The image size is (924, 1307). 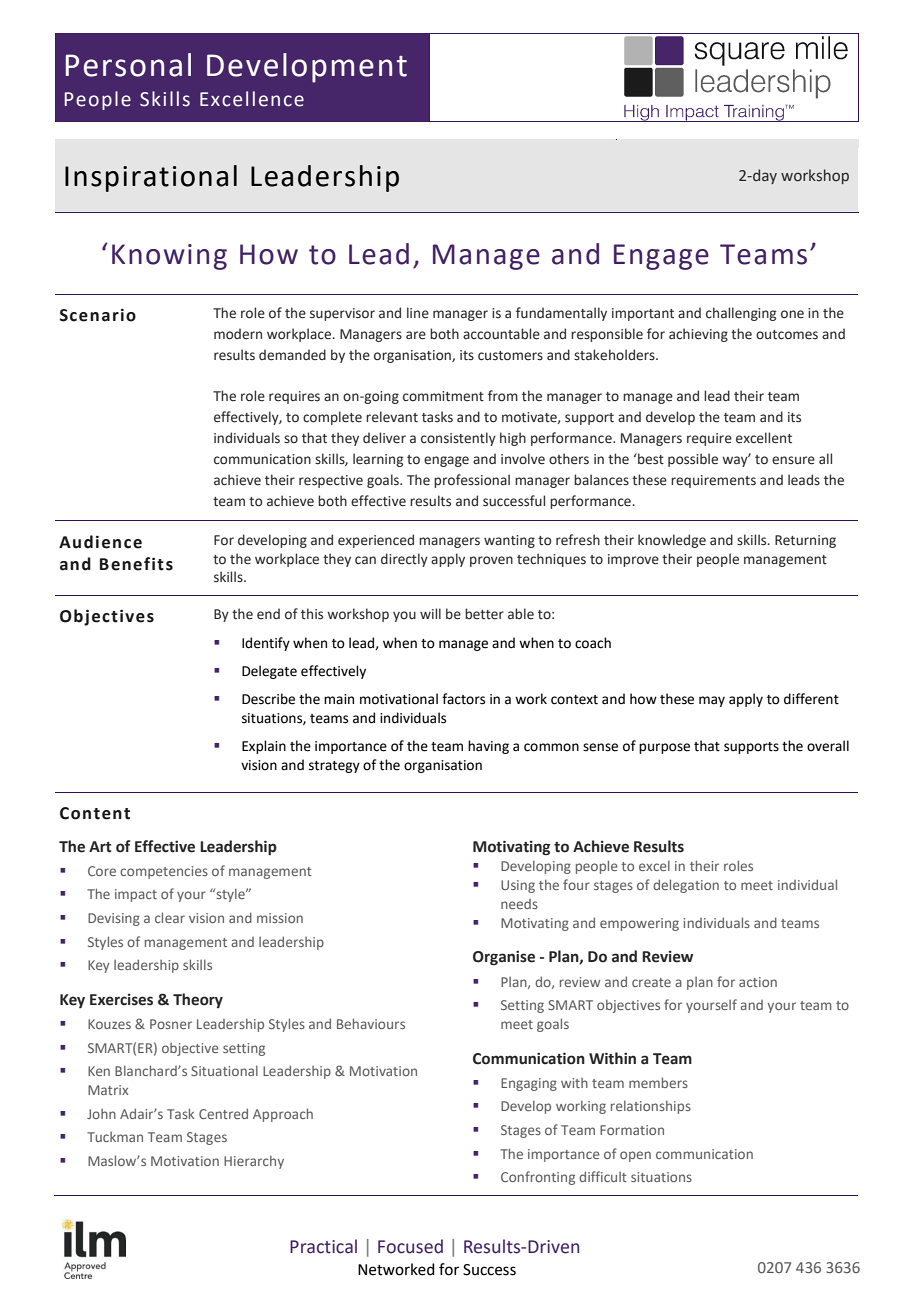 What do you see at coordinates (686, 886) in the image?
I see `delegation` at bounding box center [686, 886].
